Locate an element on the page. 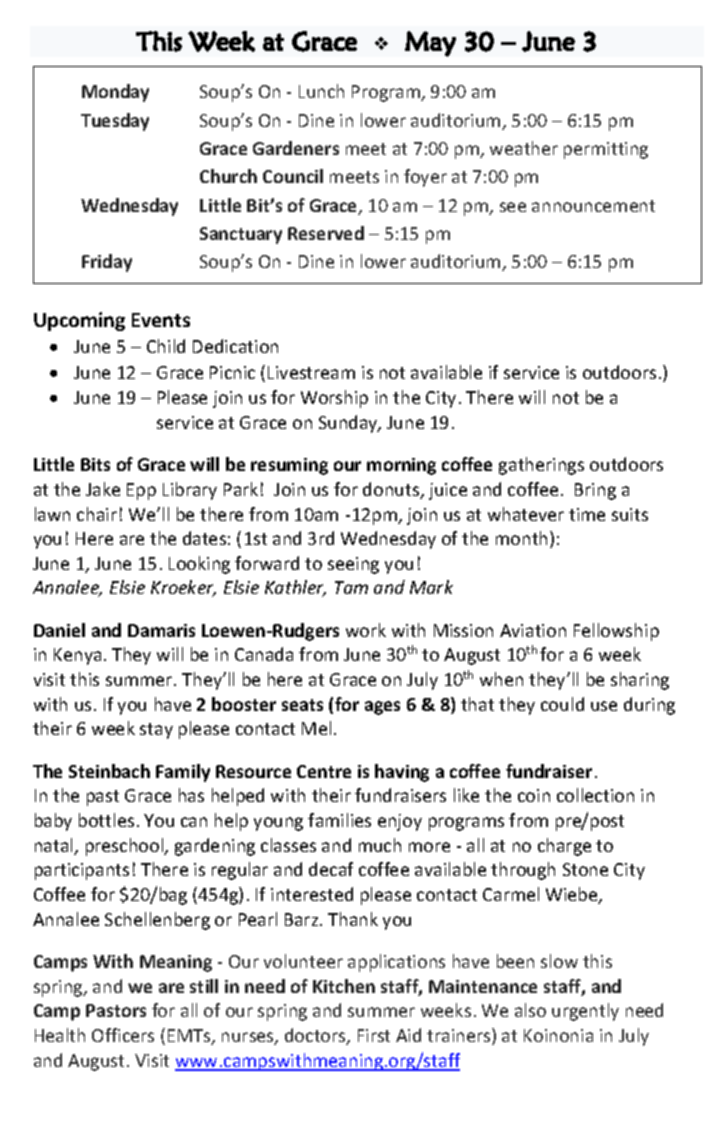 The width and height of the document is (726, 1122). Officers is located at coordinates (123, 1035).
